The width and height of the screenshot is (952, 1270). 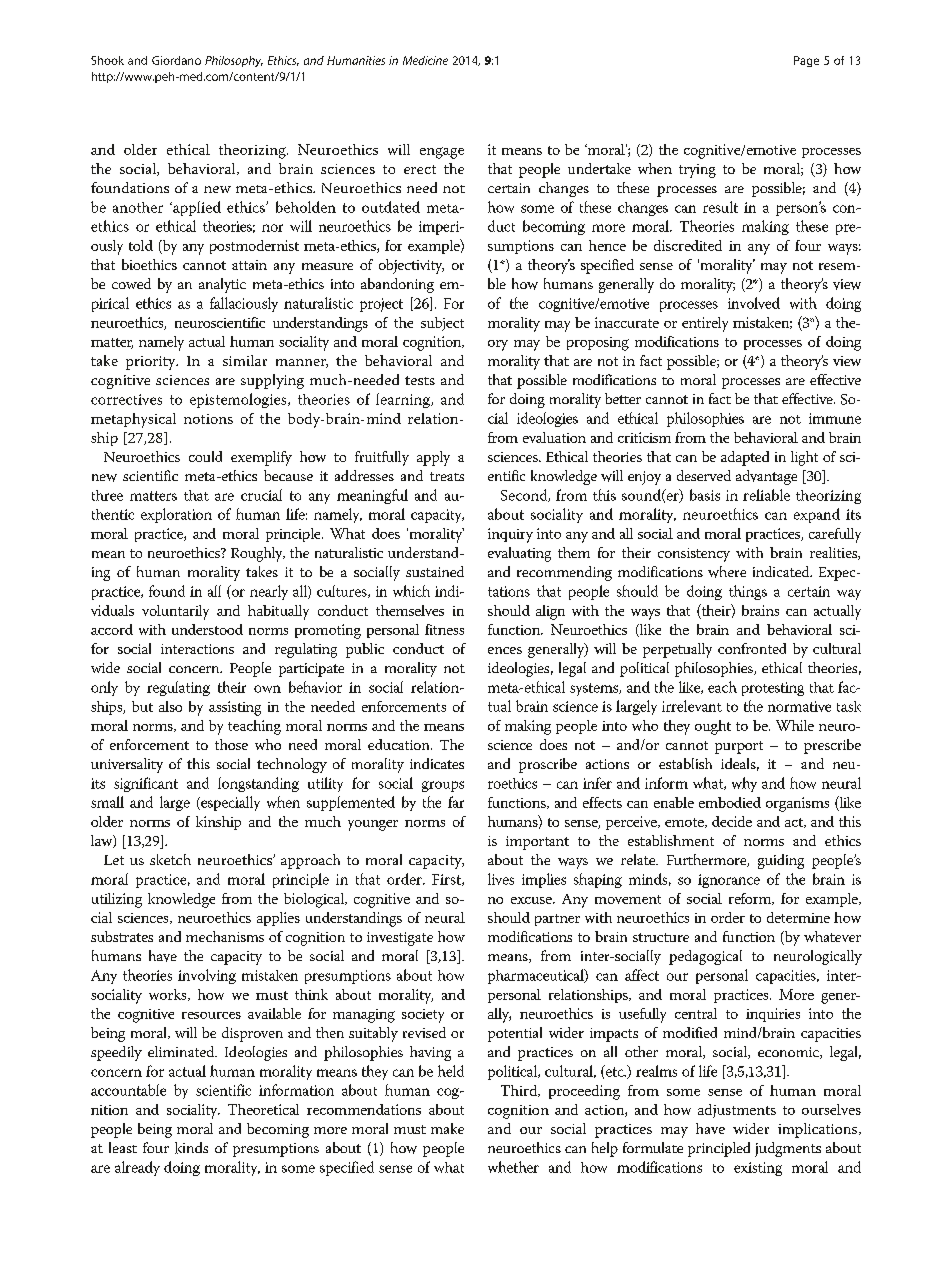 What do you see at coordinates (456, 802) in the screenshot?
I see `far` at bounding box center [456, 802].
